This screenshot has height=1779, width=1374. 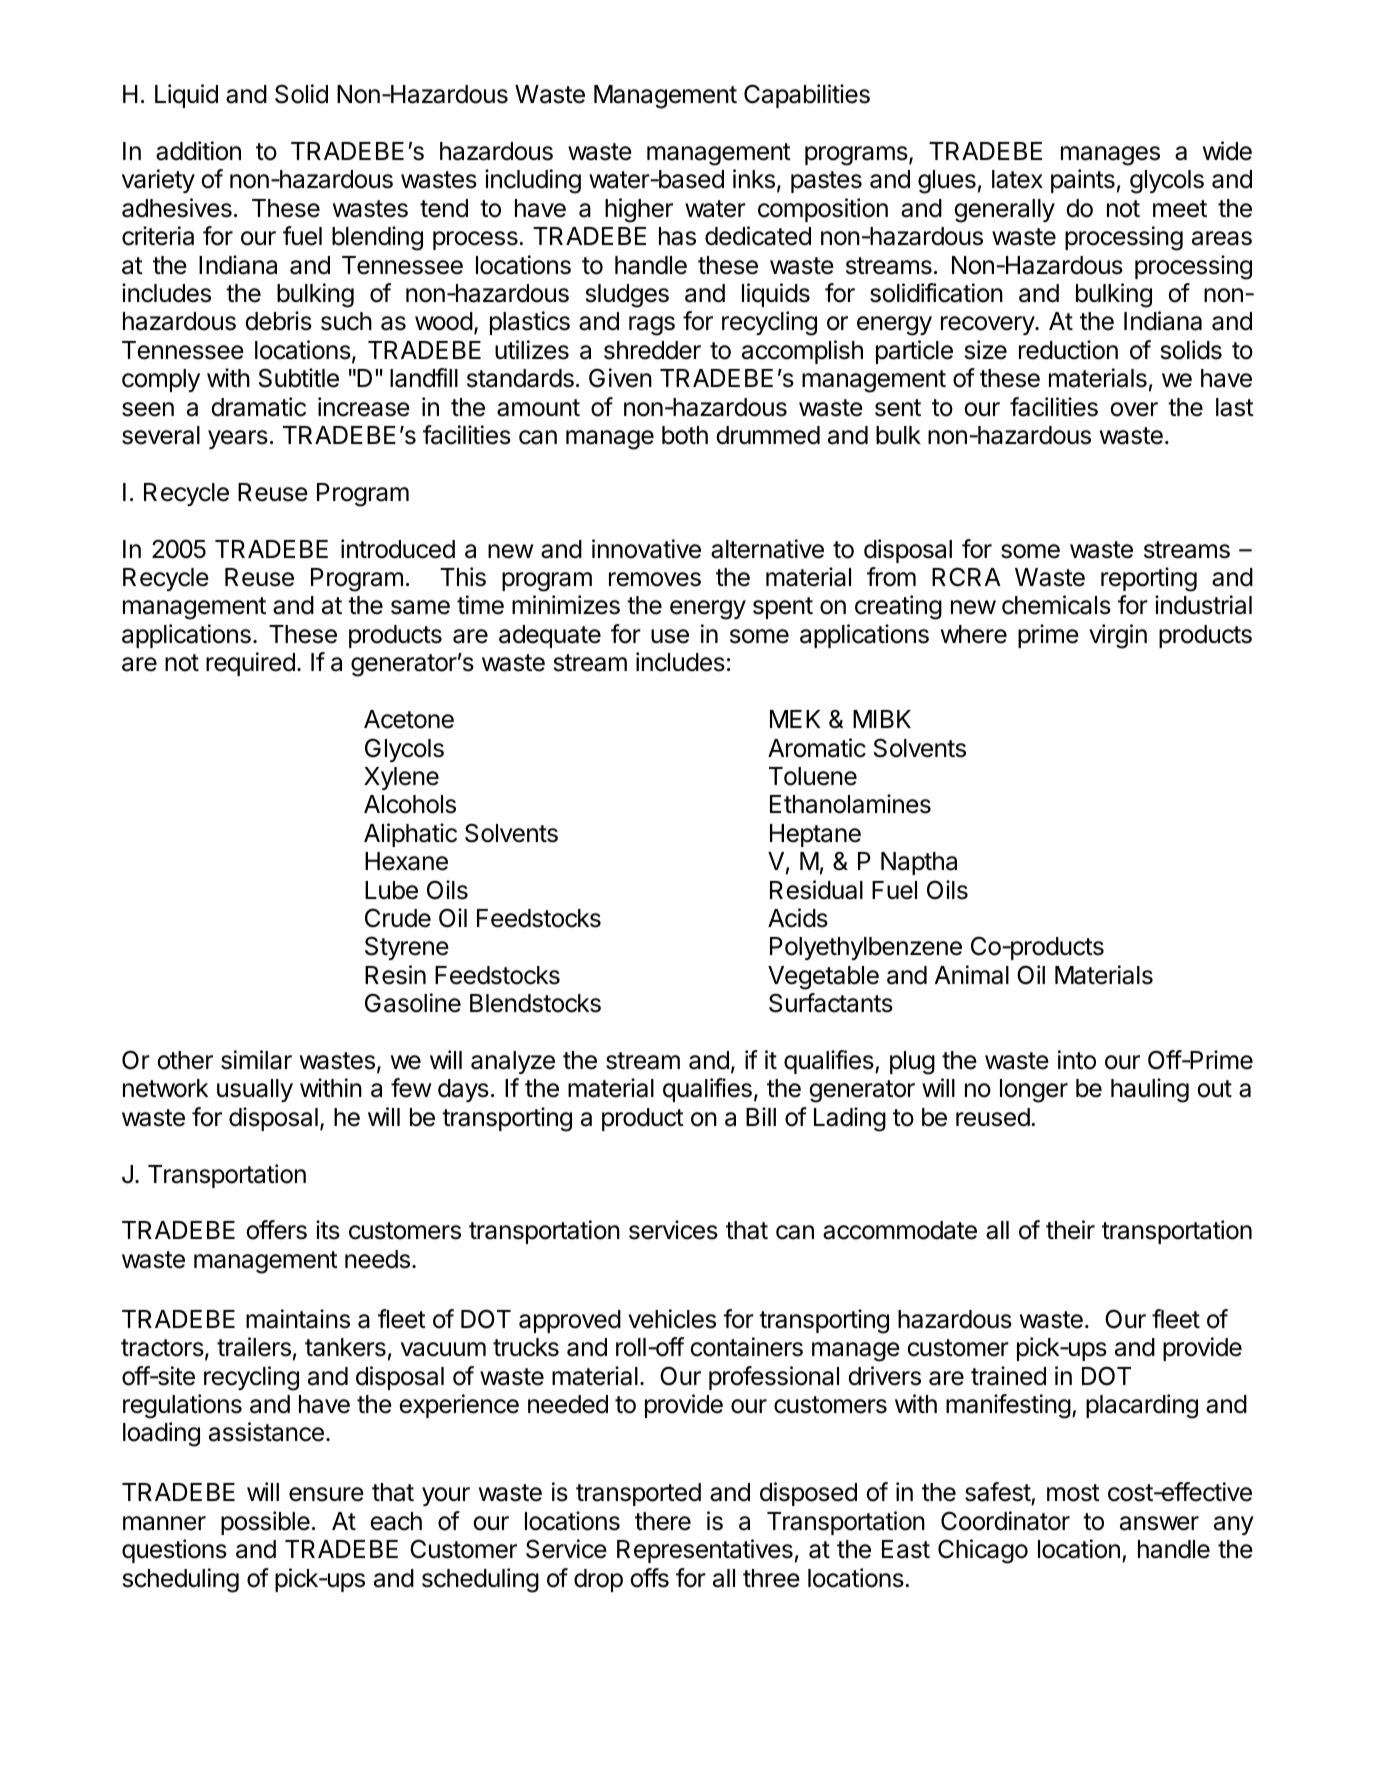 What do you see at coordinates (198, 151) in the screenshot?
I see `addition` at bounding box center [198, 151].
